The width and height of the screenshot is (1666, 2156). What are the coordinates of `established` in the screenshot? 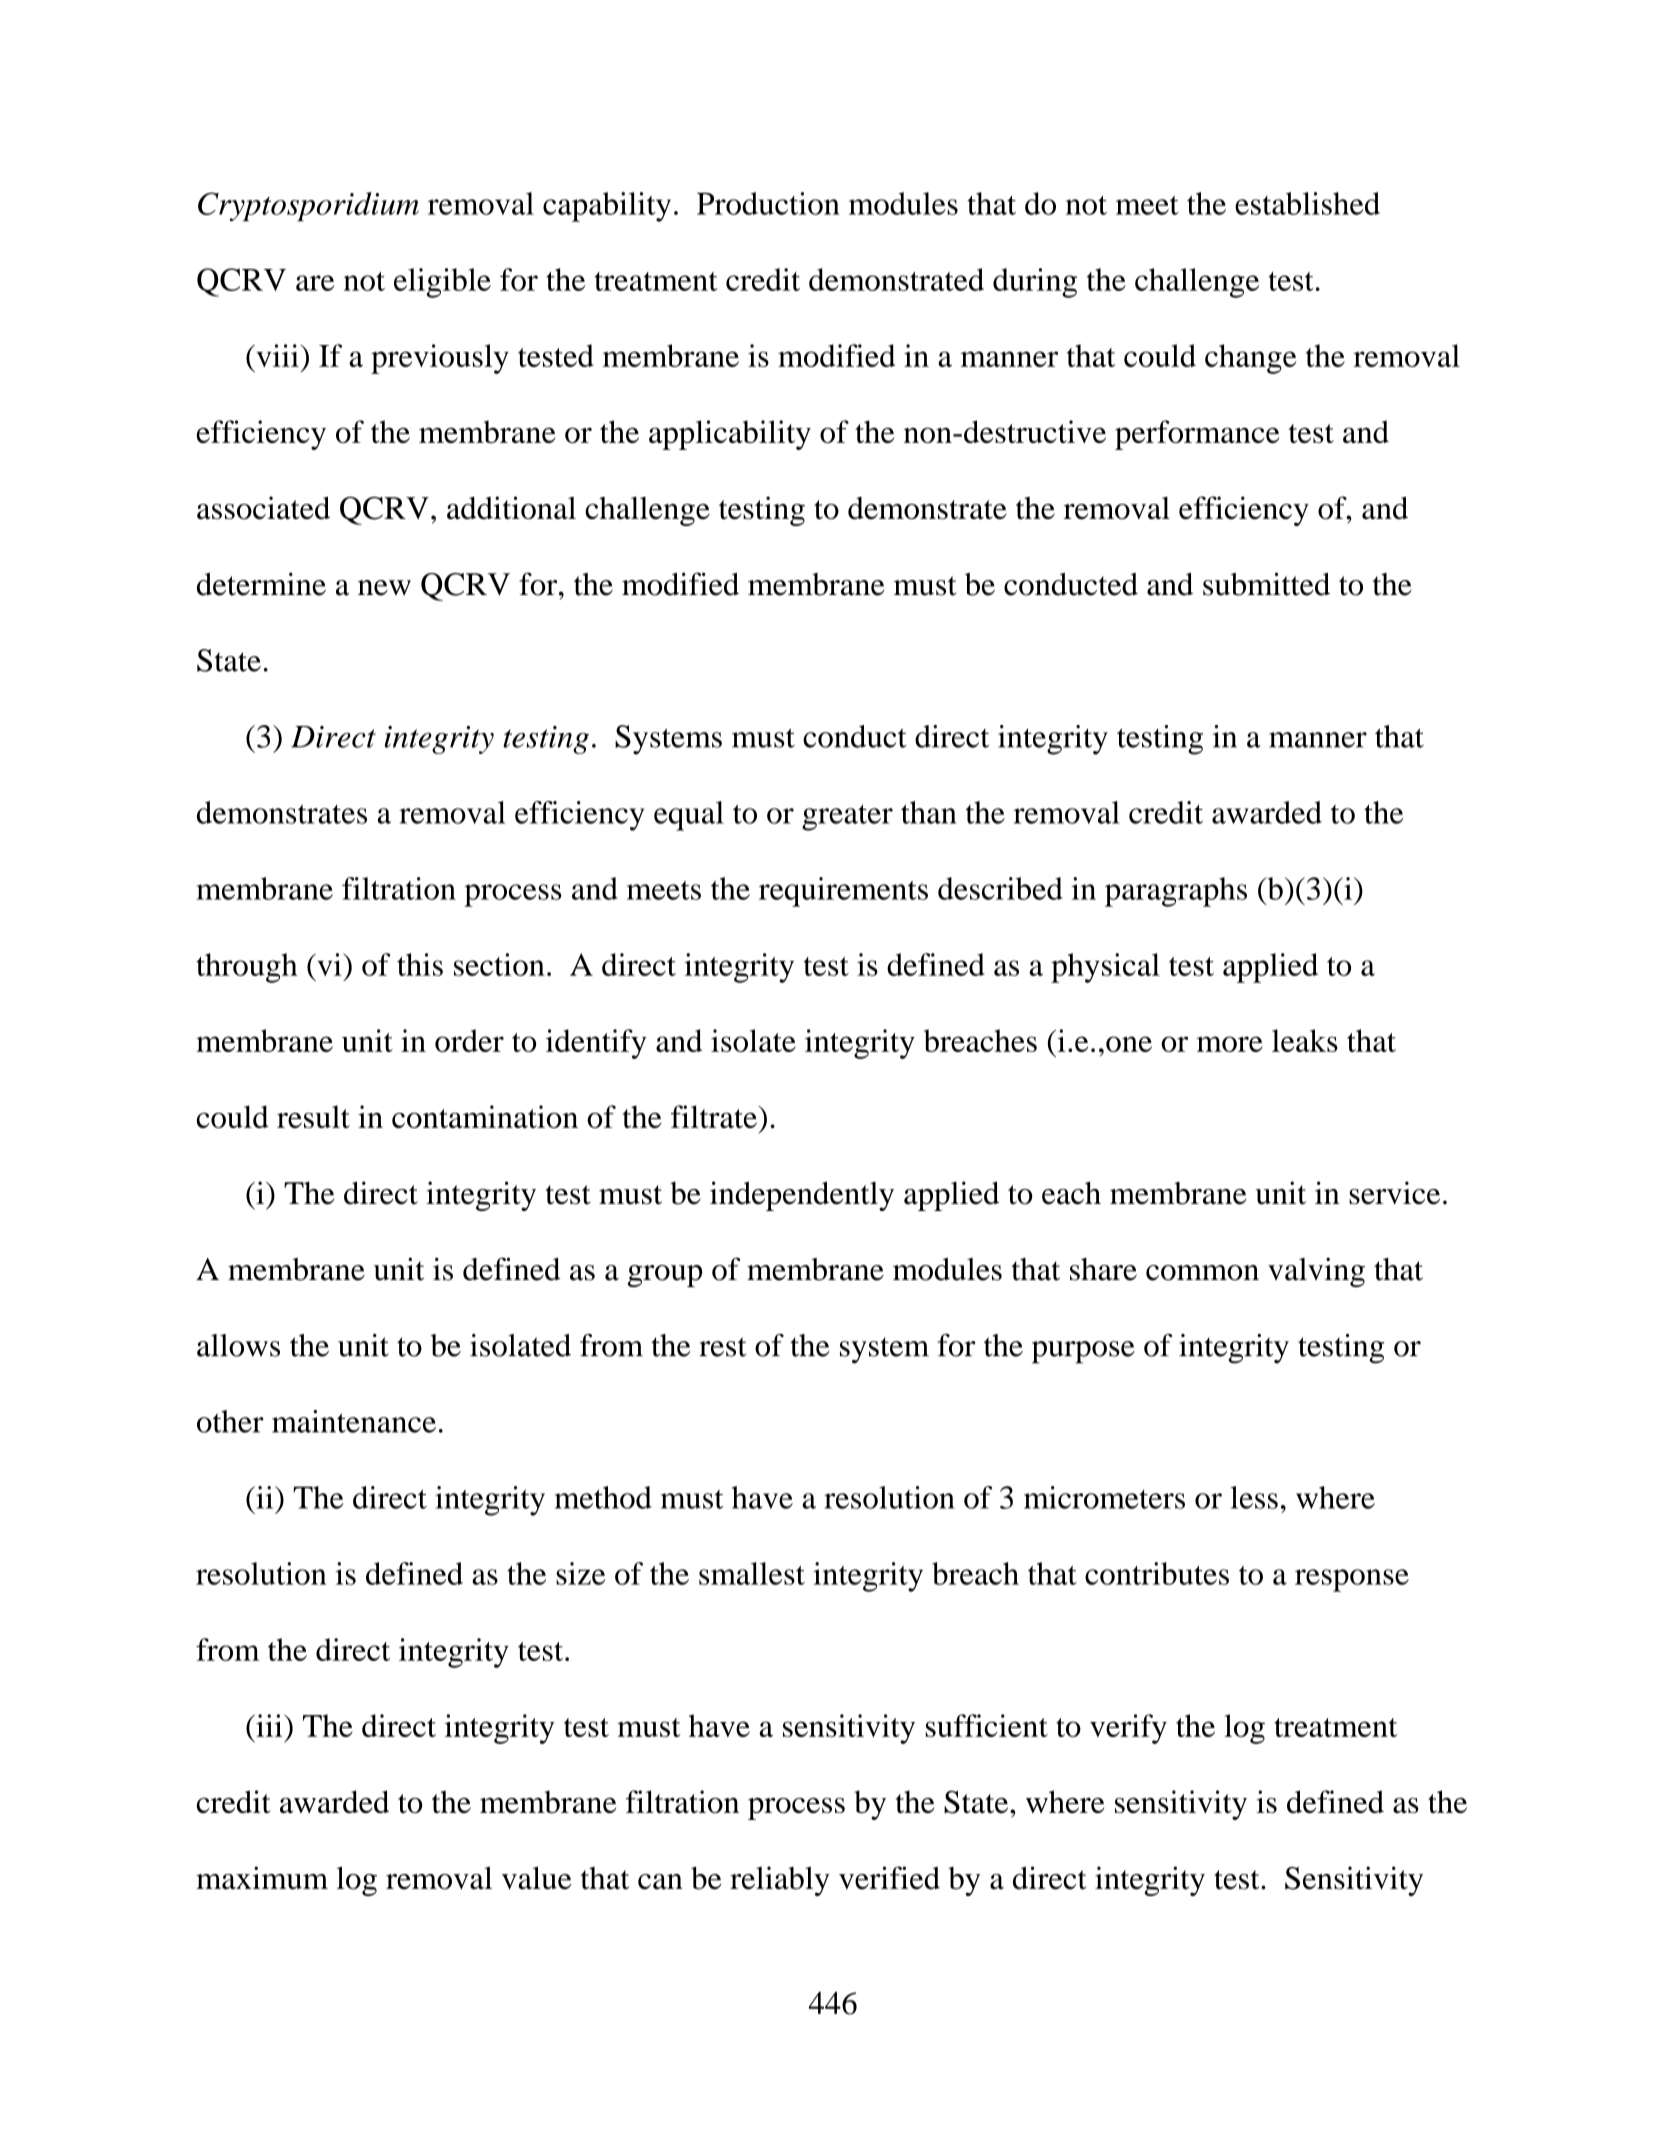 It's located at (1307, 203).
